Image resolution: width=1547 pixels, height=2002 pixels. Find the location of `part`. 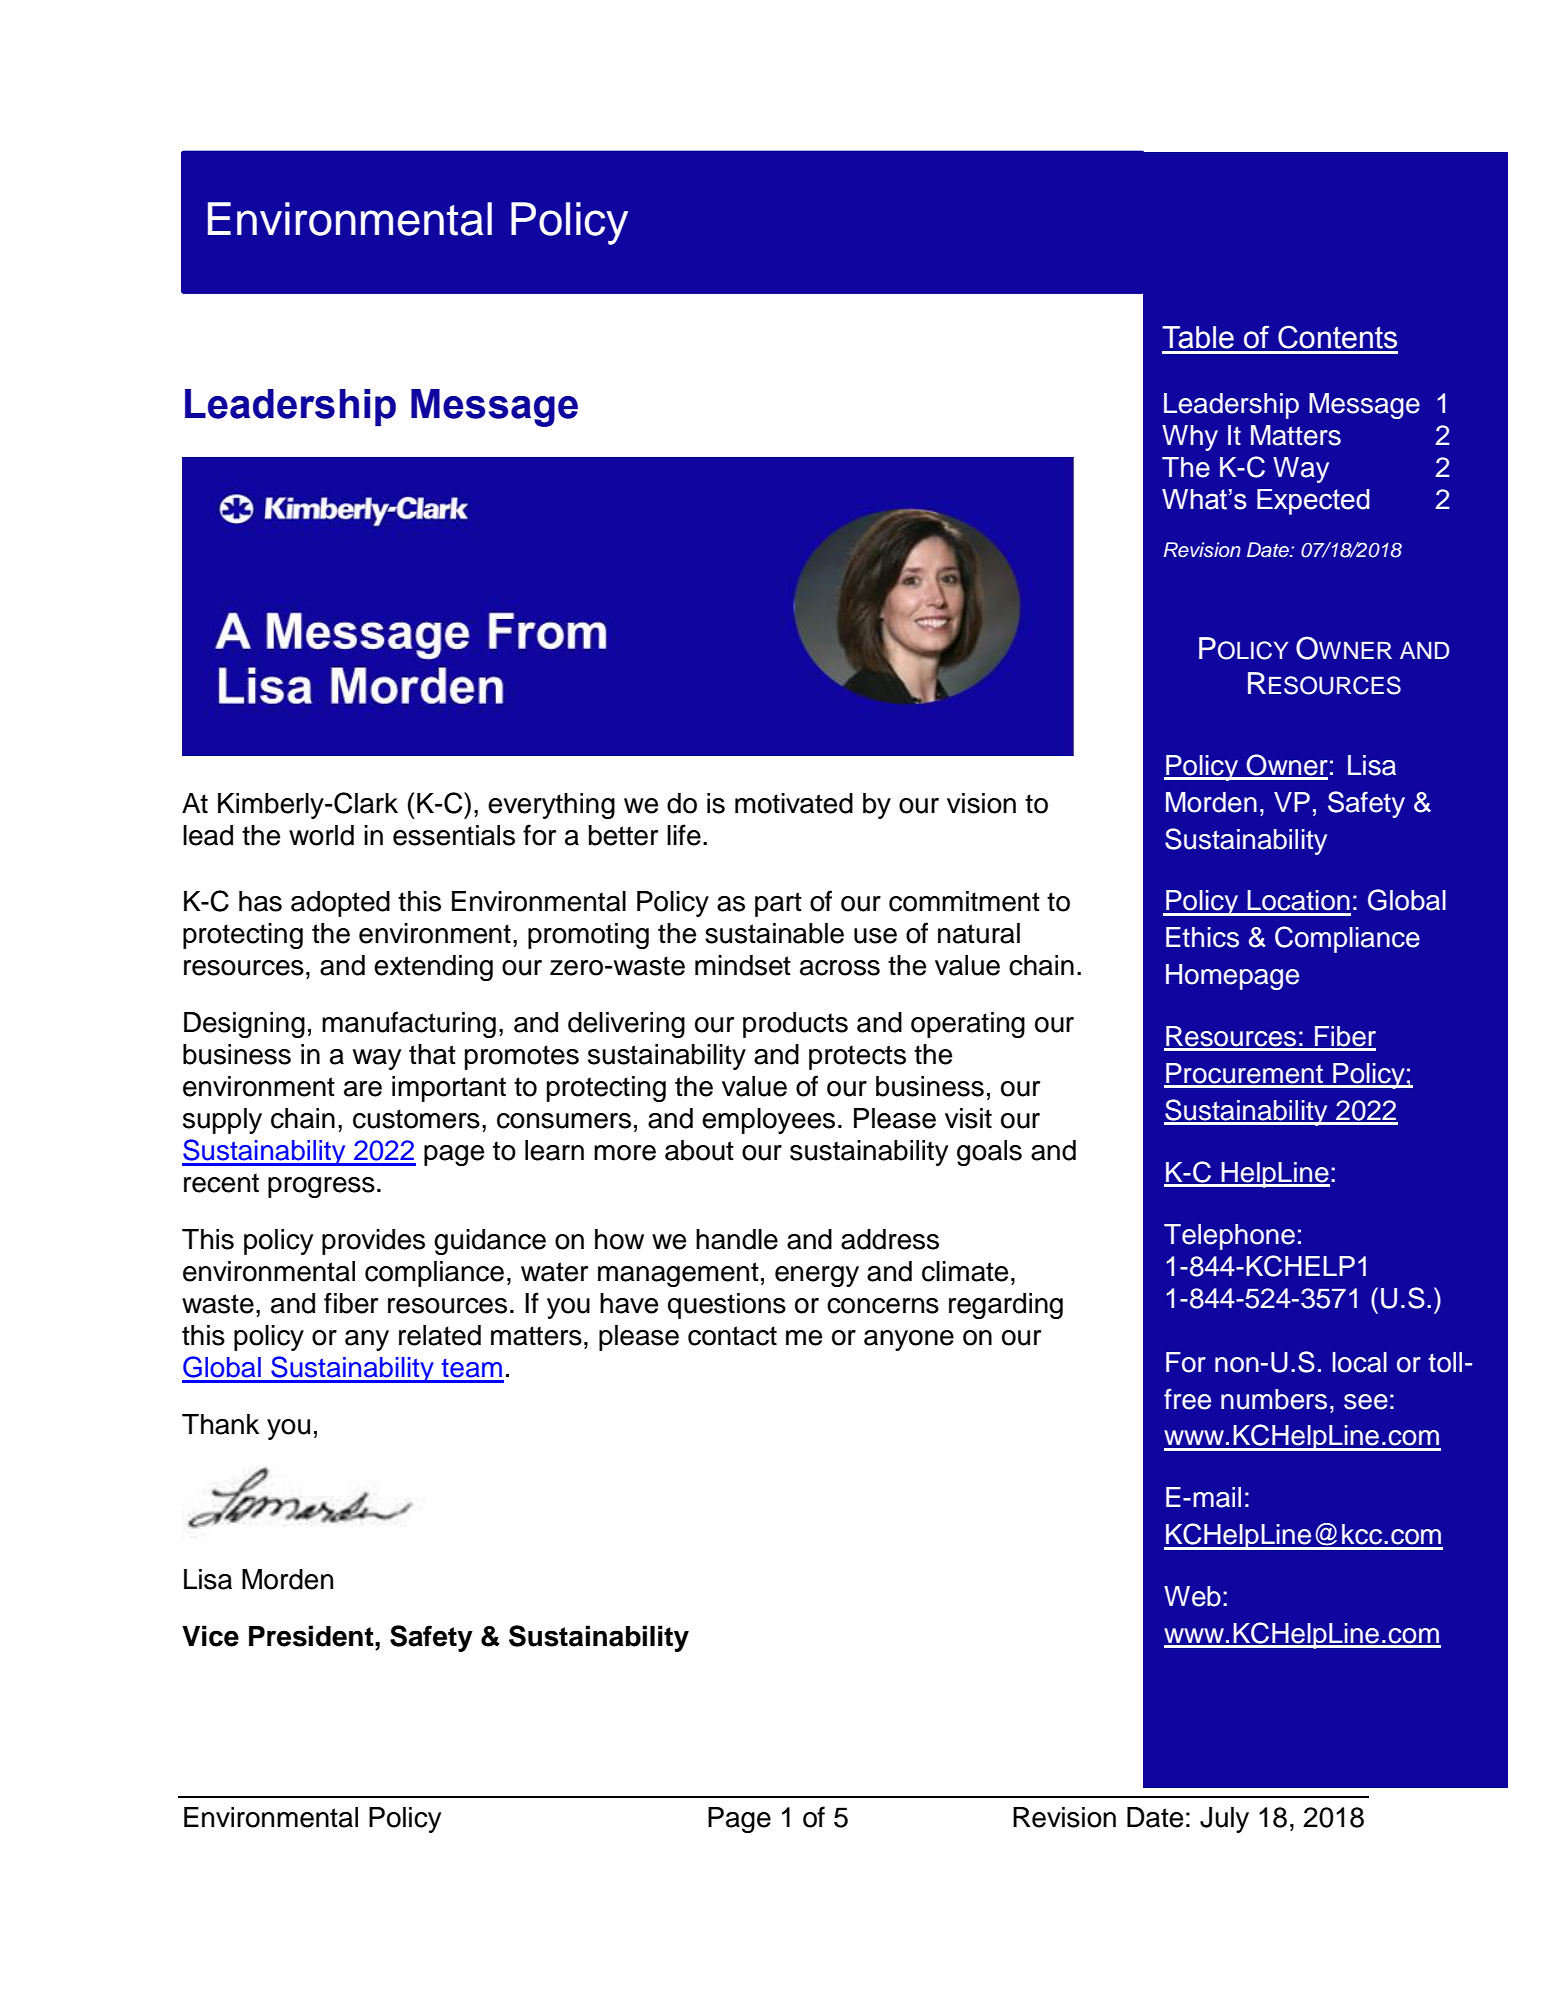

part is located at coordinates (778, 904).
